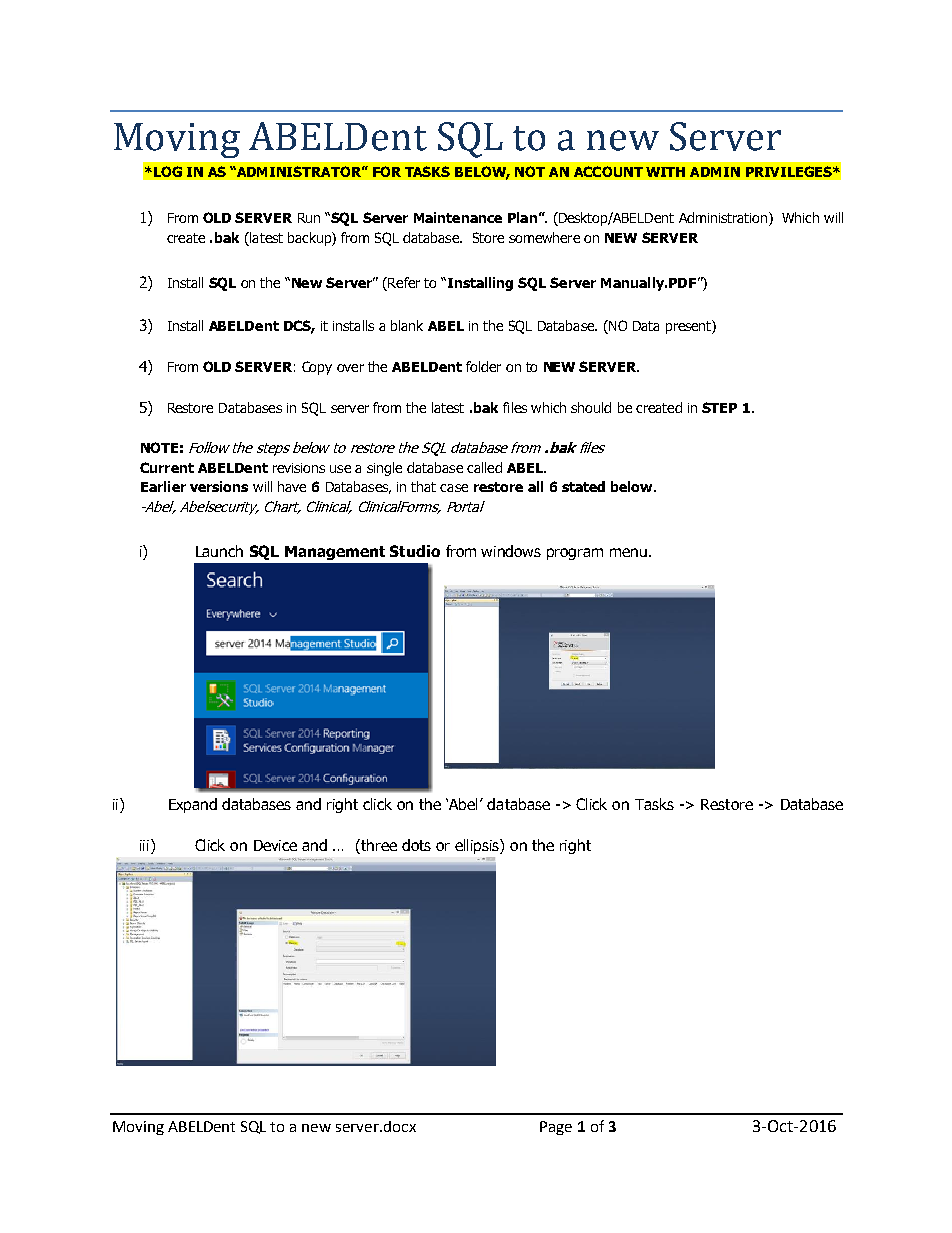 The height and width of the page is (1233, 952). I want to click on Device, so click(275, 845).
